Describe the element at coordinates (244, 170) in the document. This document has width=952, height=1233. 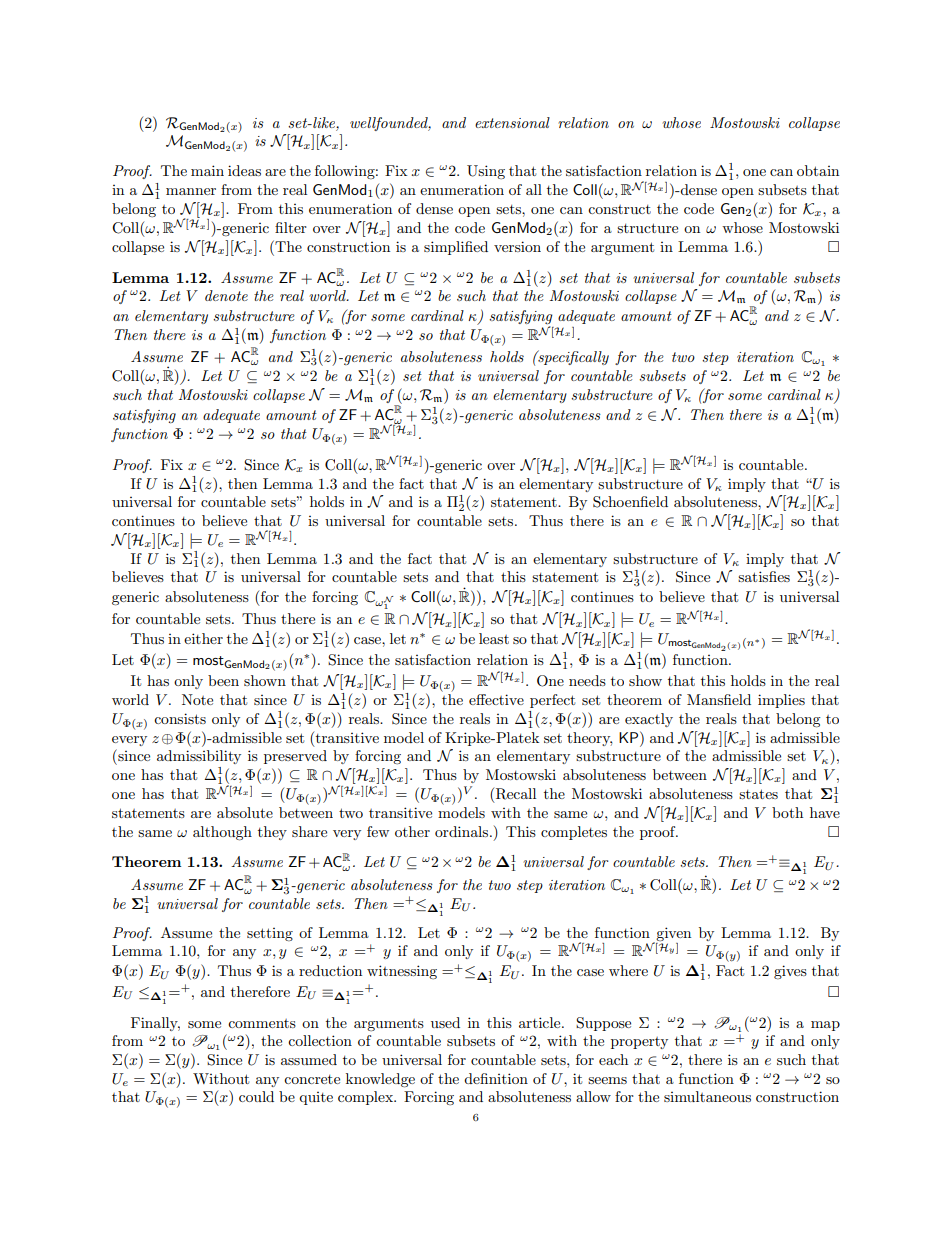
I see `ideas` at that location.
